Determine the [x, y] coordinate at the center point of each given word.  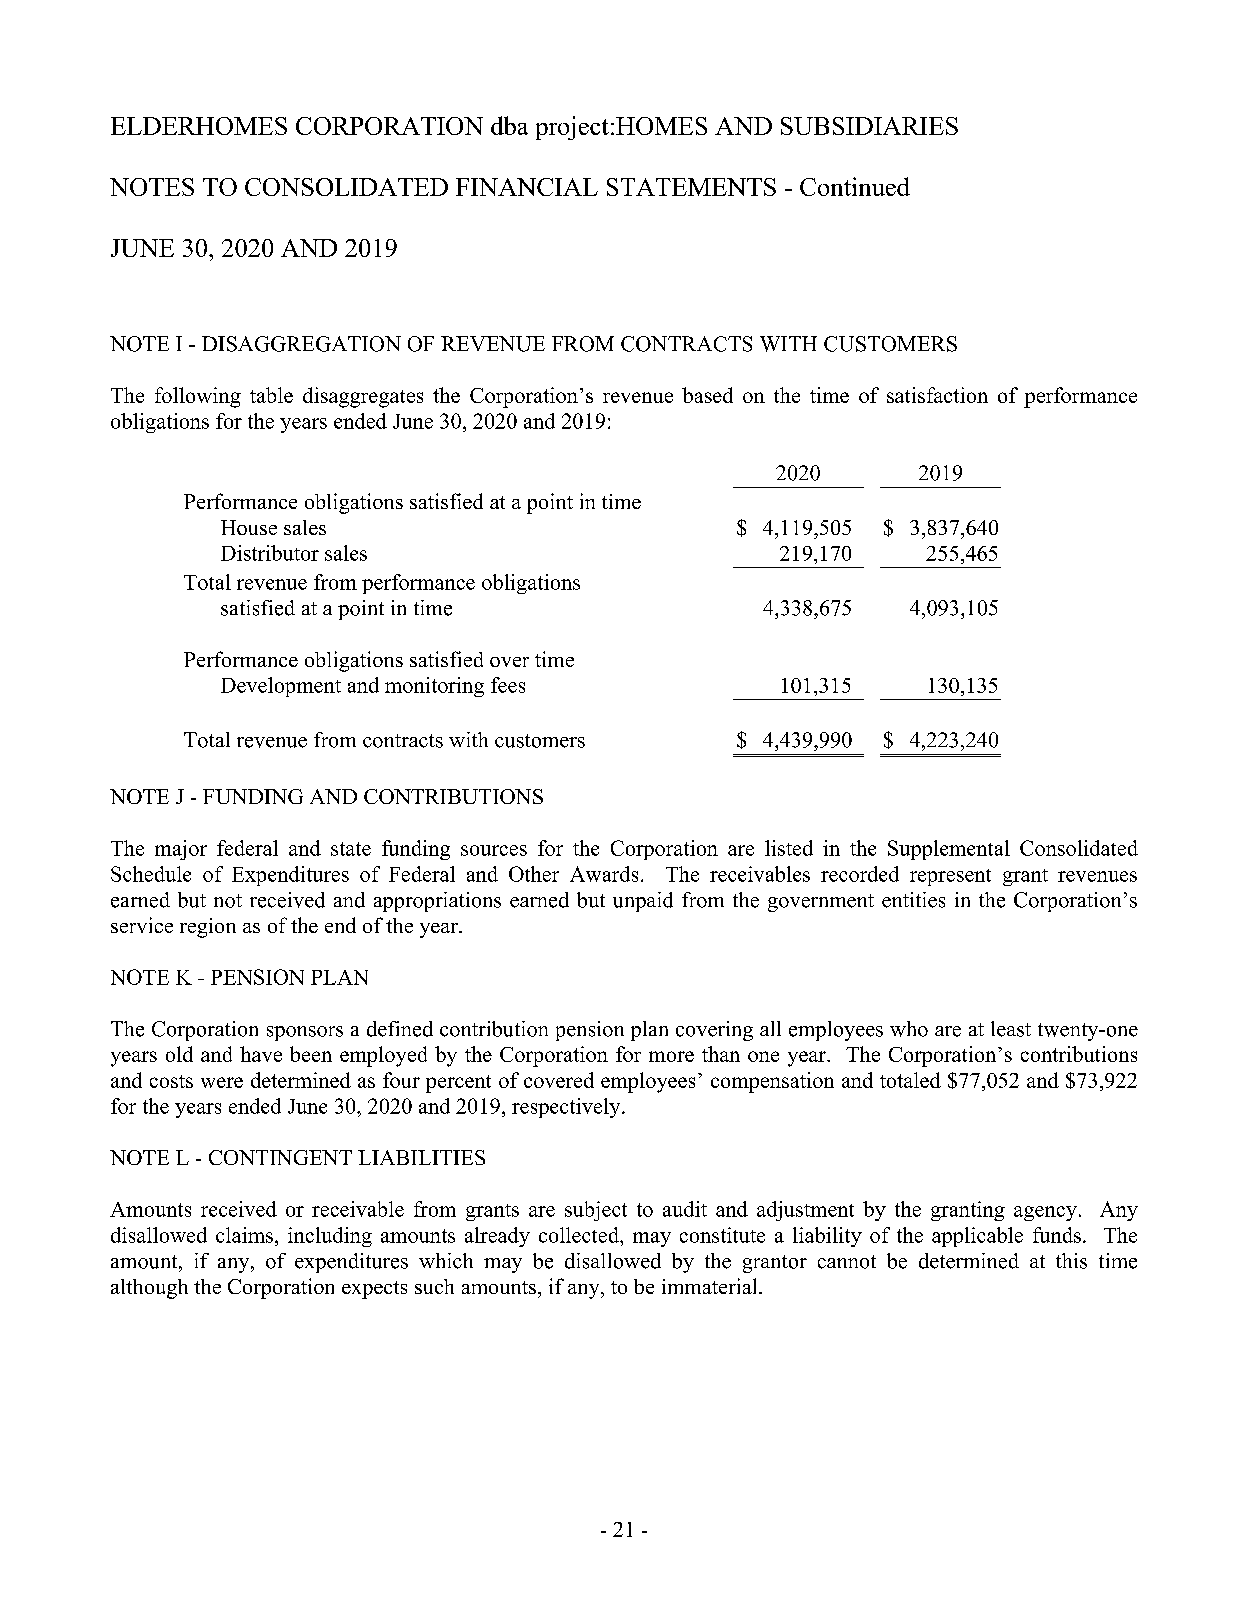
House [249, 527]
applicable [977, 1237]
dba [509, 125]
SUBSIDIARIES [869, 126]
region [208, 928]
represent [950, 877]
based [707, 395]
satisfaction [937, 395]
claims [244, 1235]
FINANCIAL [527, 187]
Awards [604, 874]
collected [580, 1235]
